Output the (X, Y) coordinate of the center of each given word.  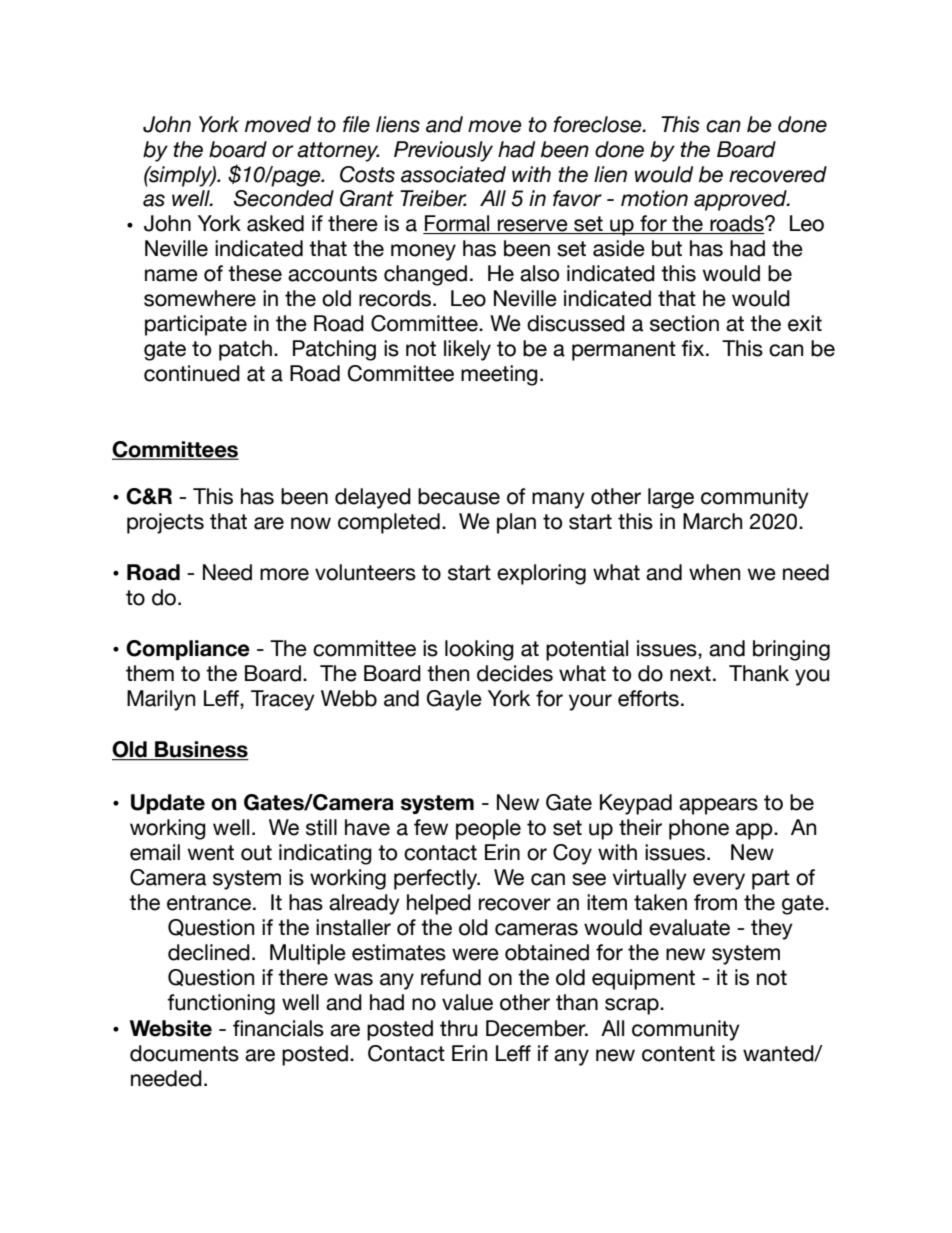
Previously (443, 151)
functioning (221, 1004)
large (671, 498)
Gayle (454, 700)
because (459, 496)
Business (201, 750)
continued (192, 373)
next (690, 674)
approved (741, 200)
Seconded (284, 198)
